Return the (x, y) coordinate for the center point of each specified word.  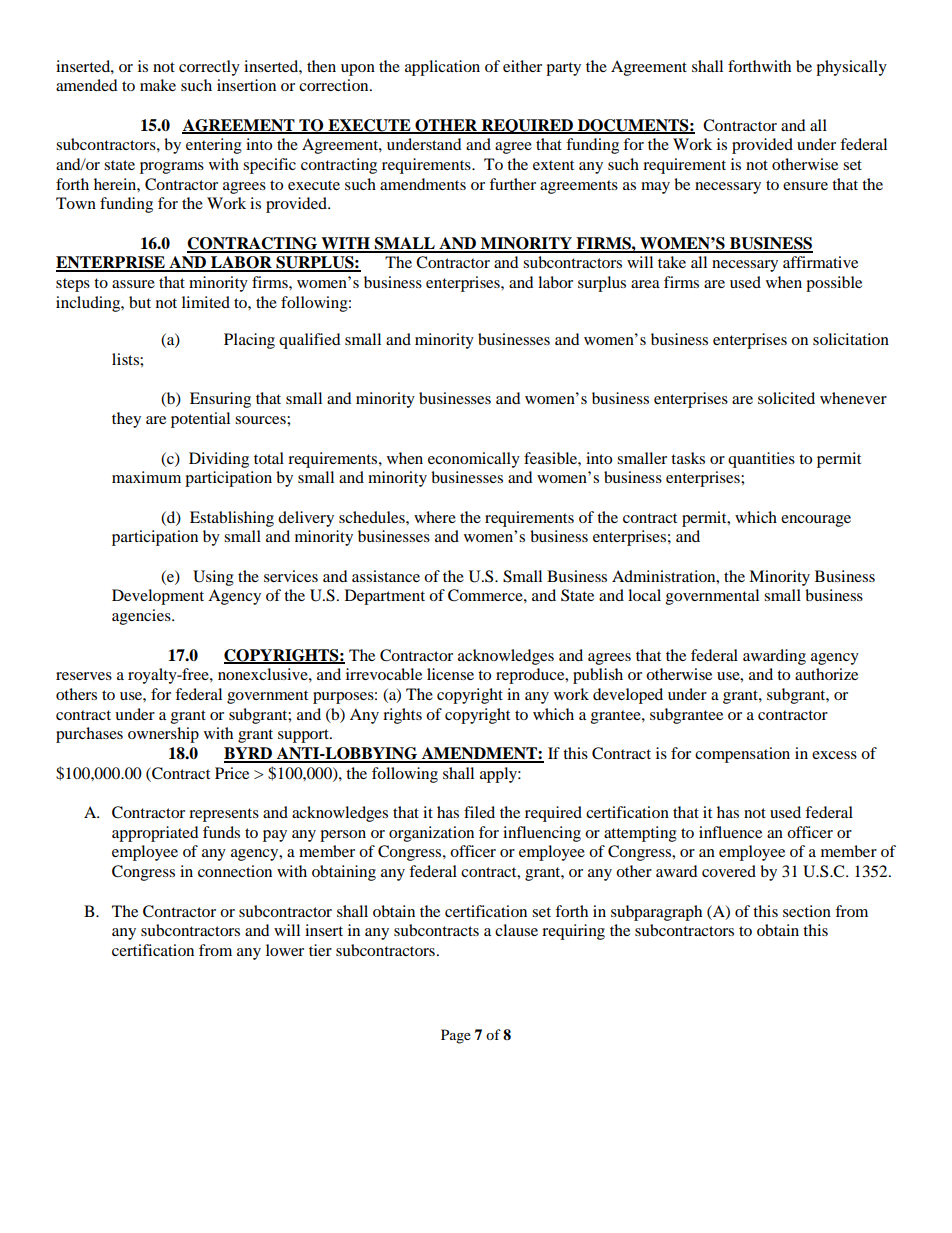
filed (479, 812)
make (158, 85)
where (435, 517)
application (442, 68)
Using (213, 578)
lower (285, 950)
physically (851, 68)
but (140, 302)
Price (232, 773)
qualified (310, 341)
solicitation (851, 339)
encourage (816, 521)
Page (456, 1036)
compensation (742, 755)
